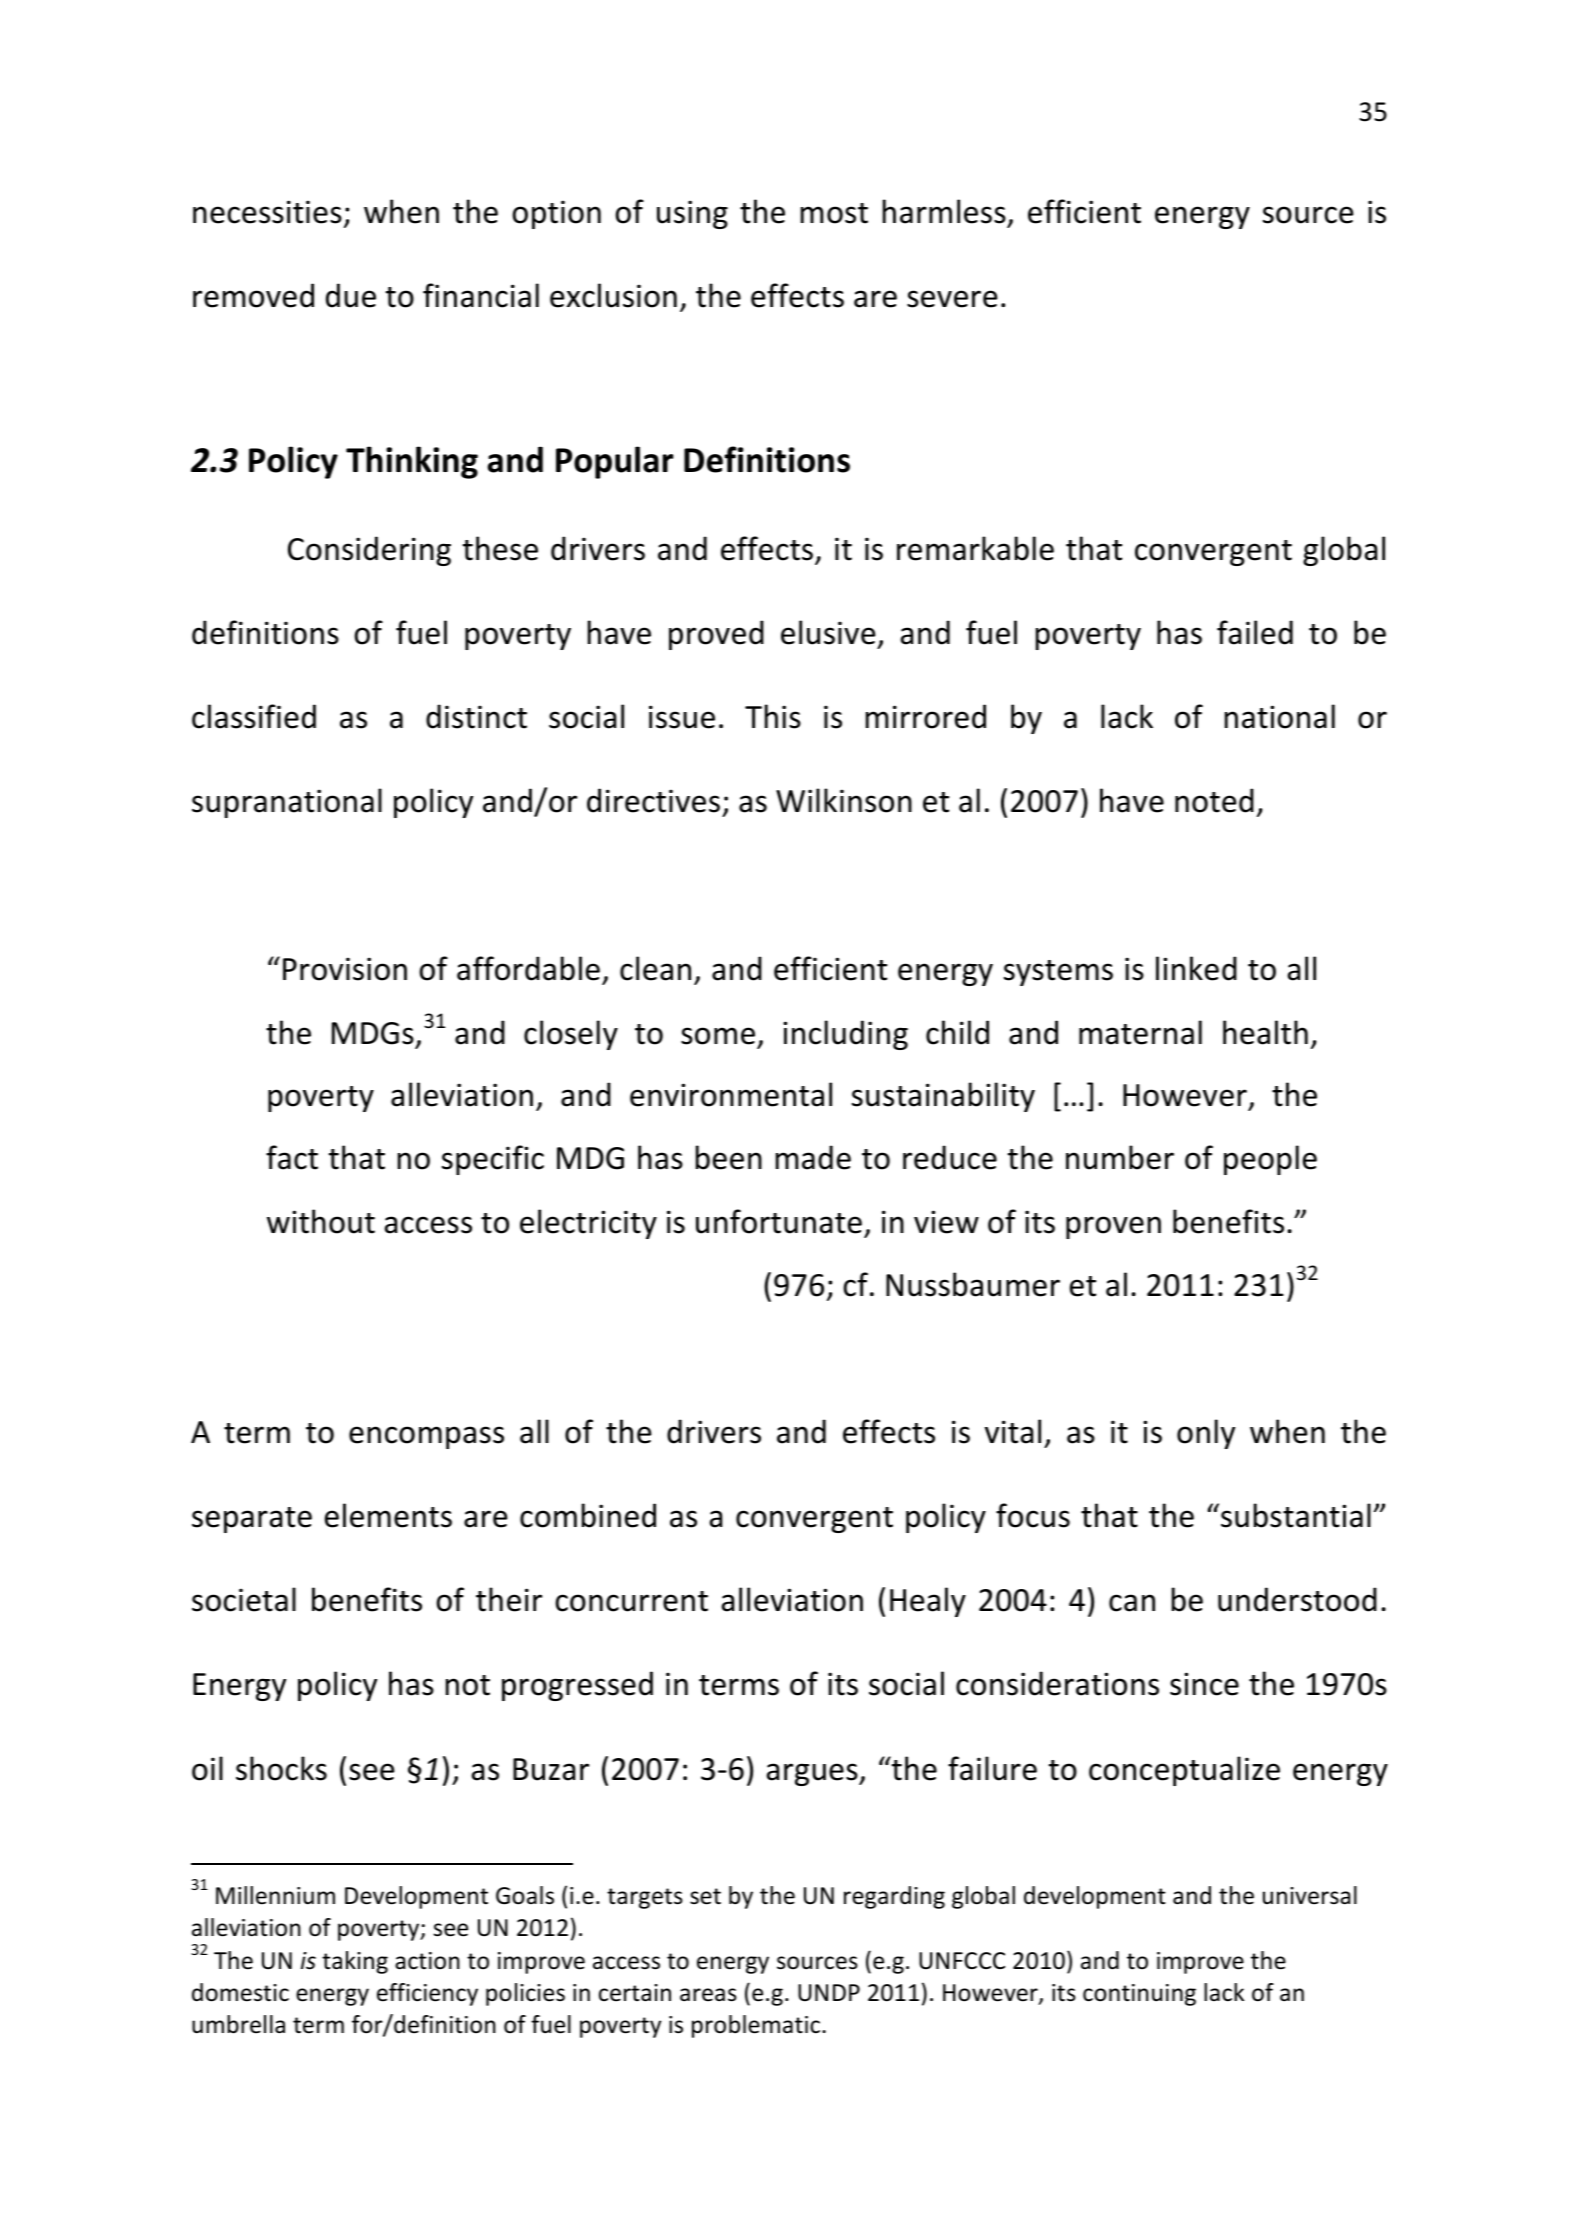 The height and width of the screenshot is (2232, 1578). Describe the element at coordinates (426, 1437) in the screenshot. I see `encompass` at that location.
